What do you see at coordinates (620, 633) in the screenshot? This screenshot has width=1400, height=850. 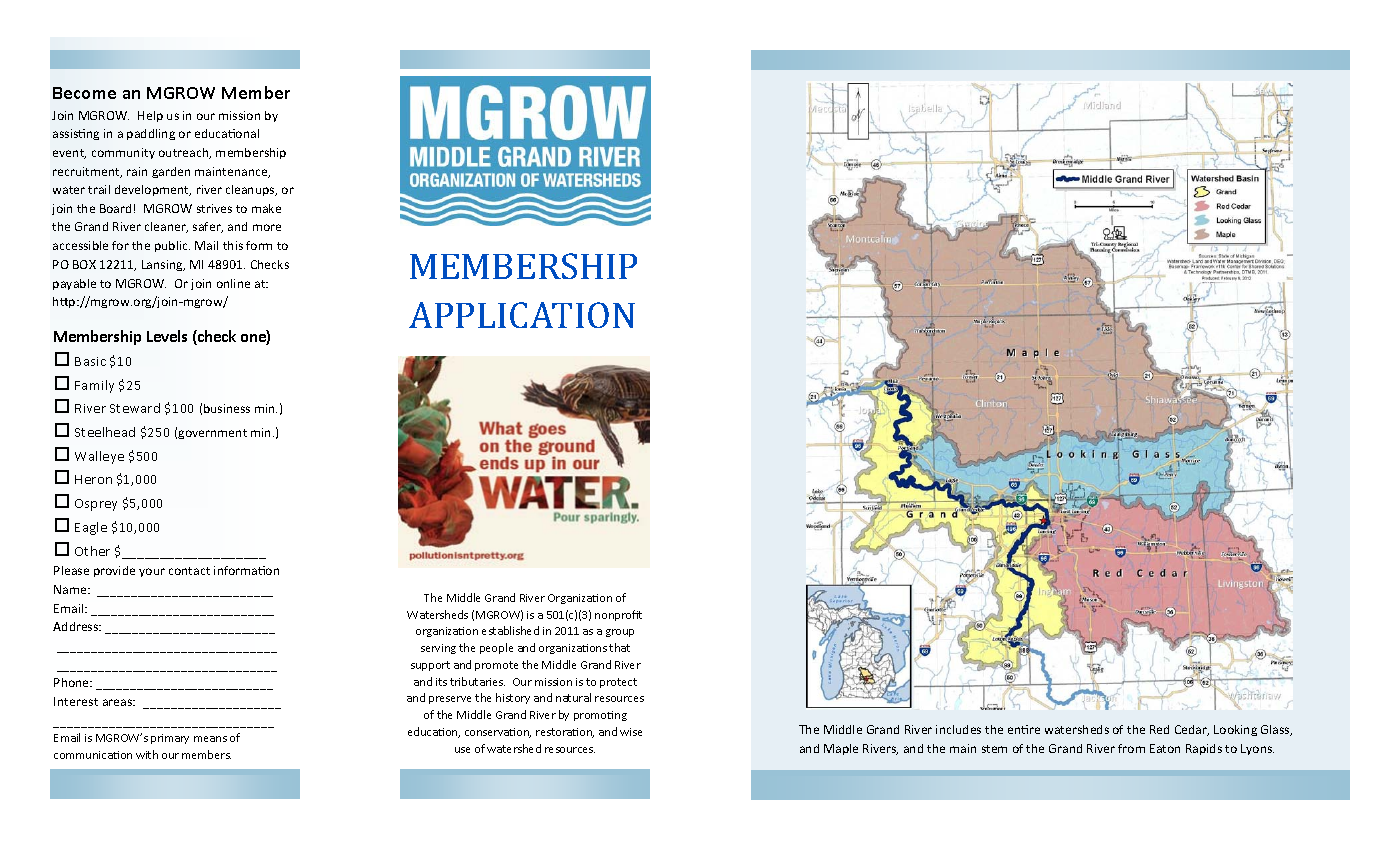 I see `group` at bounding box center [620, 633].
